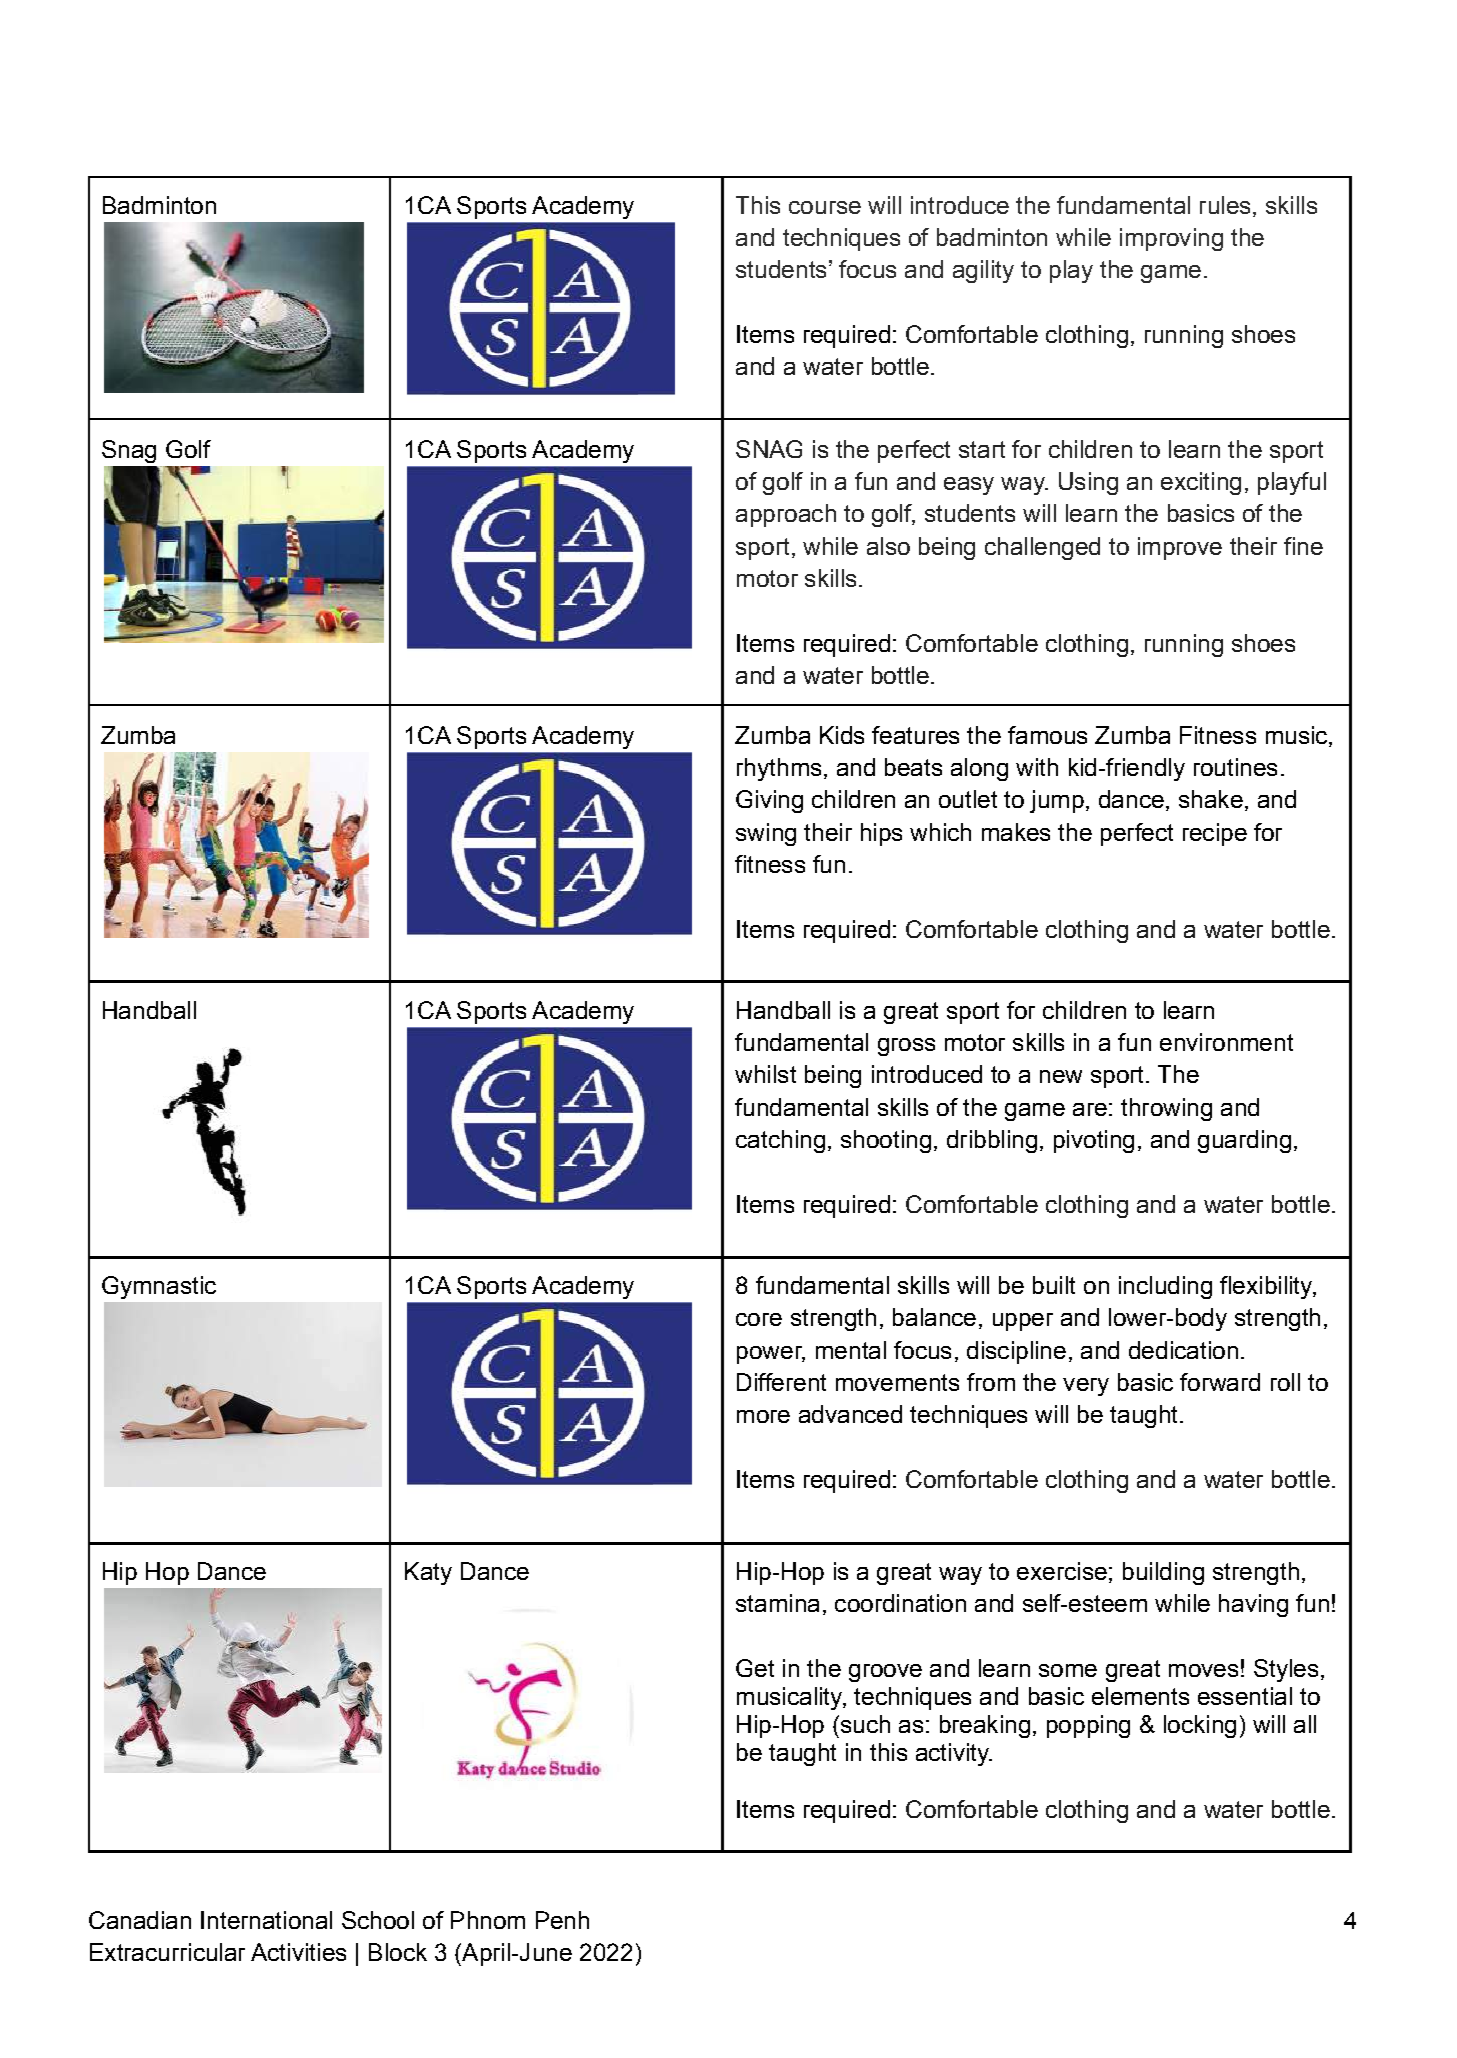 Image resolution: width=1457 pixels, height=2058 pixels. Describe the element at coordinates (159, 1287) in the document. I see `Gymnastic` at that location.
